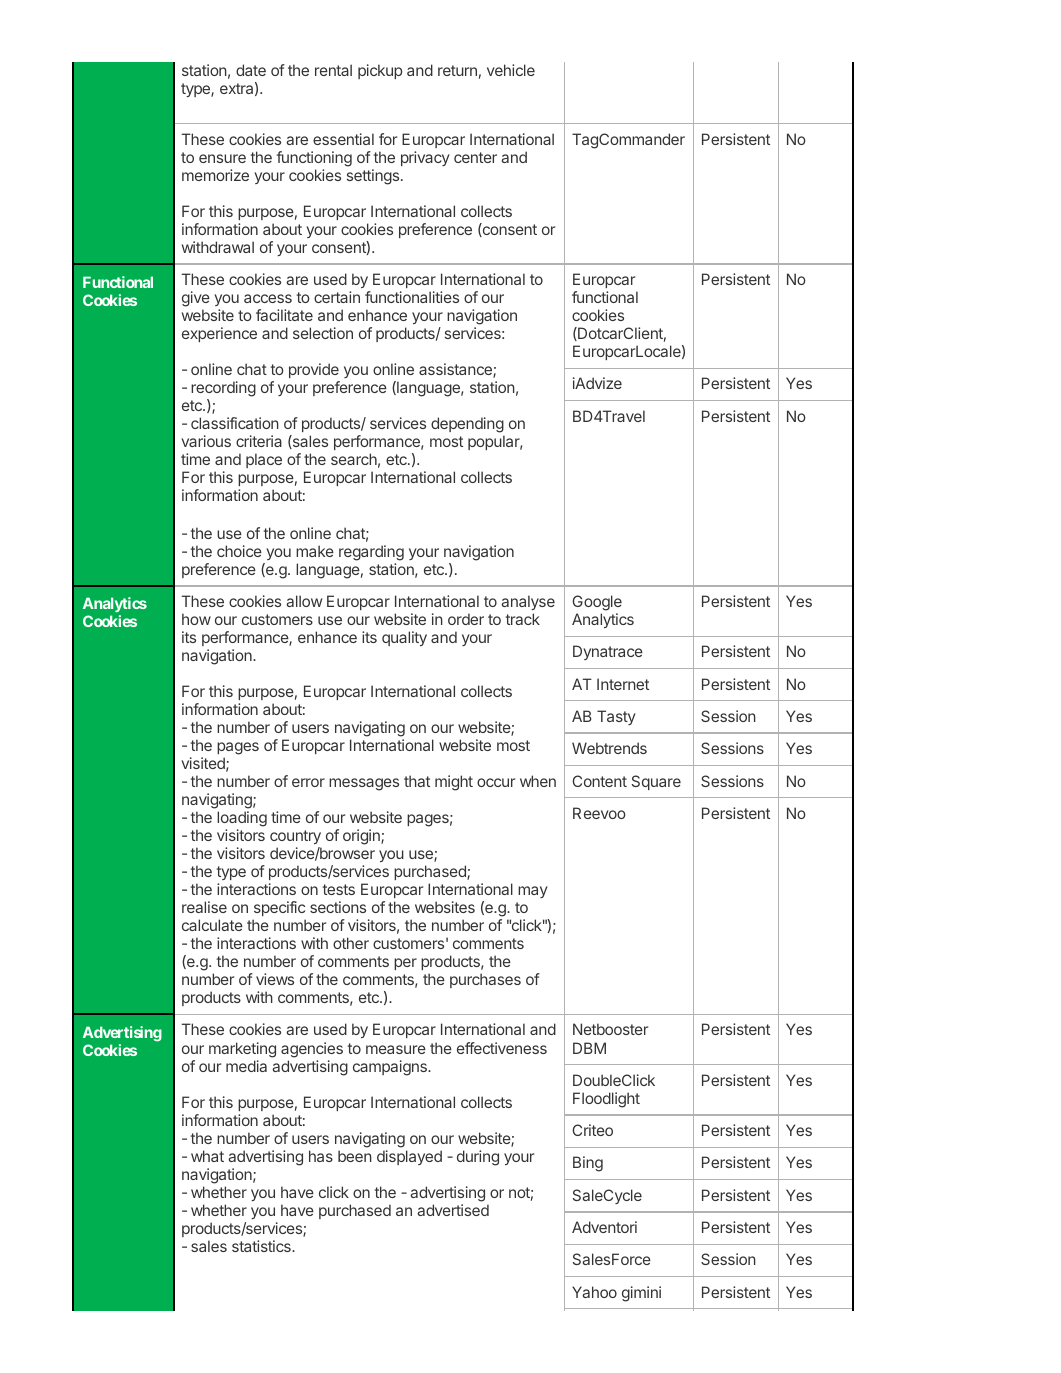  Describe the element at coordinates (235, 423) in the page. I see `classification` at that location.
